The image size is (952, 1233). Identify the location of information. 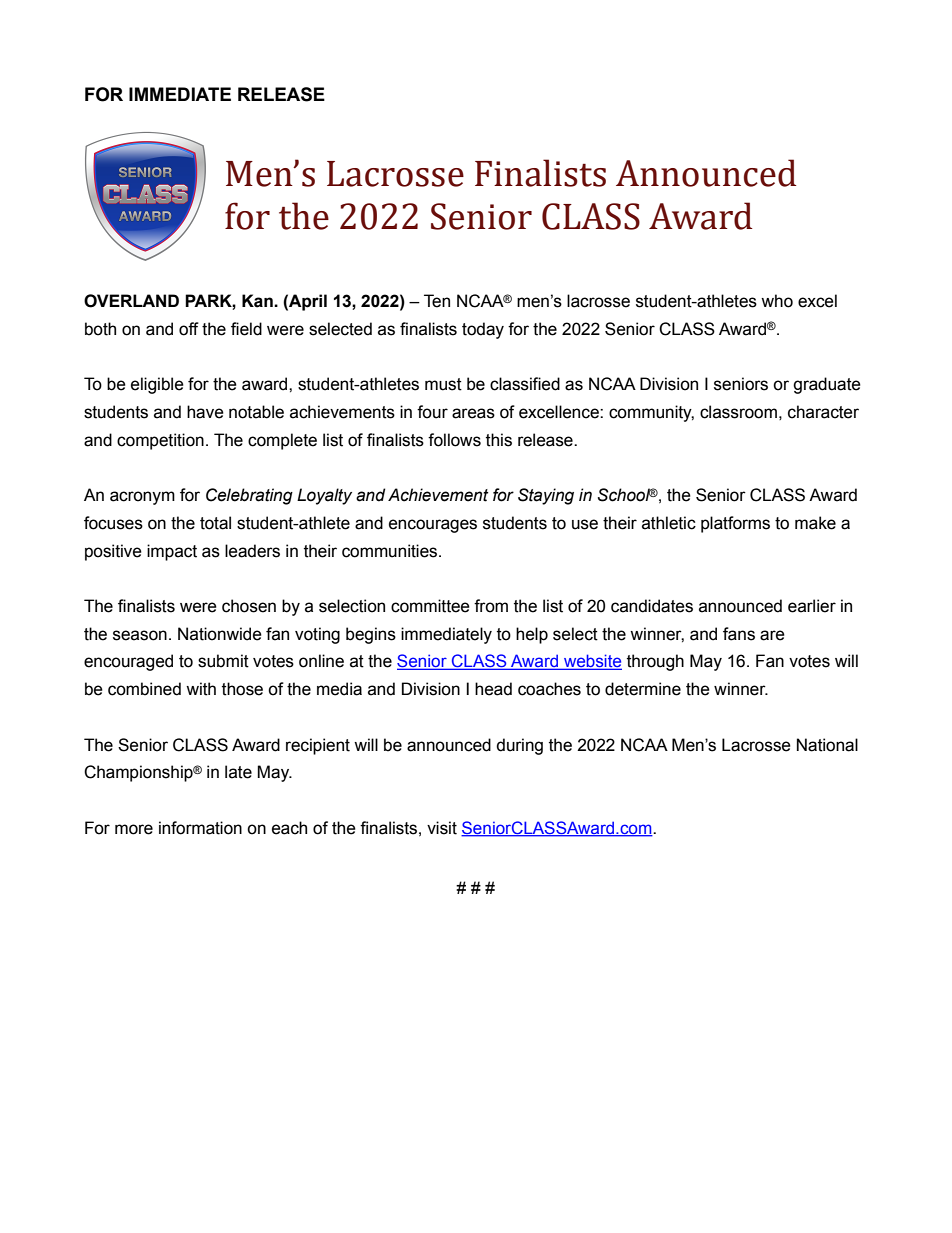
(200, 828).
